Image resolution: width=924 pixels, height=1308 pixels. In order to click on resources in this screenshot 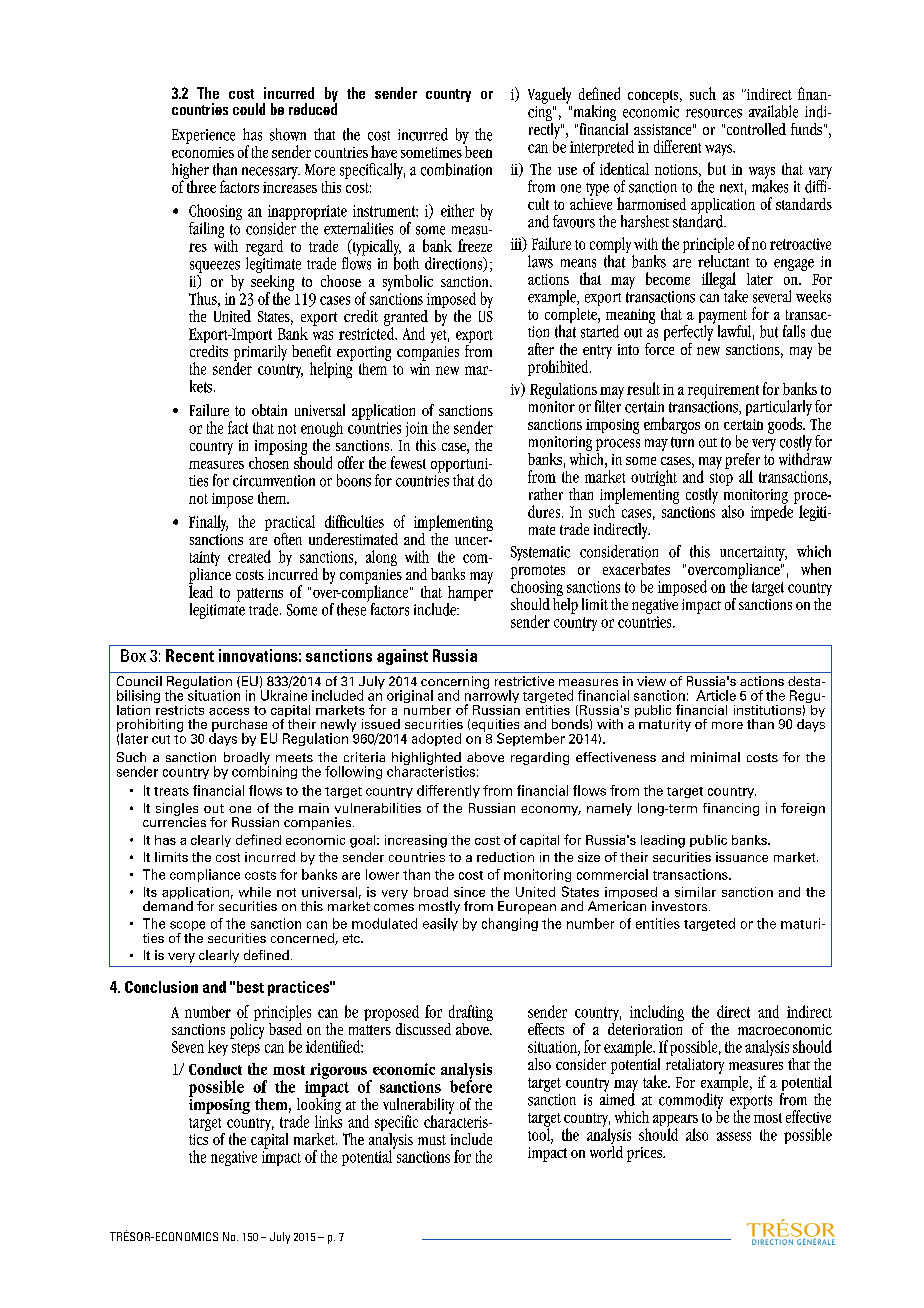, I will do `click(714, 113)`.
